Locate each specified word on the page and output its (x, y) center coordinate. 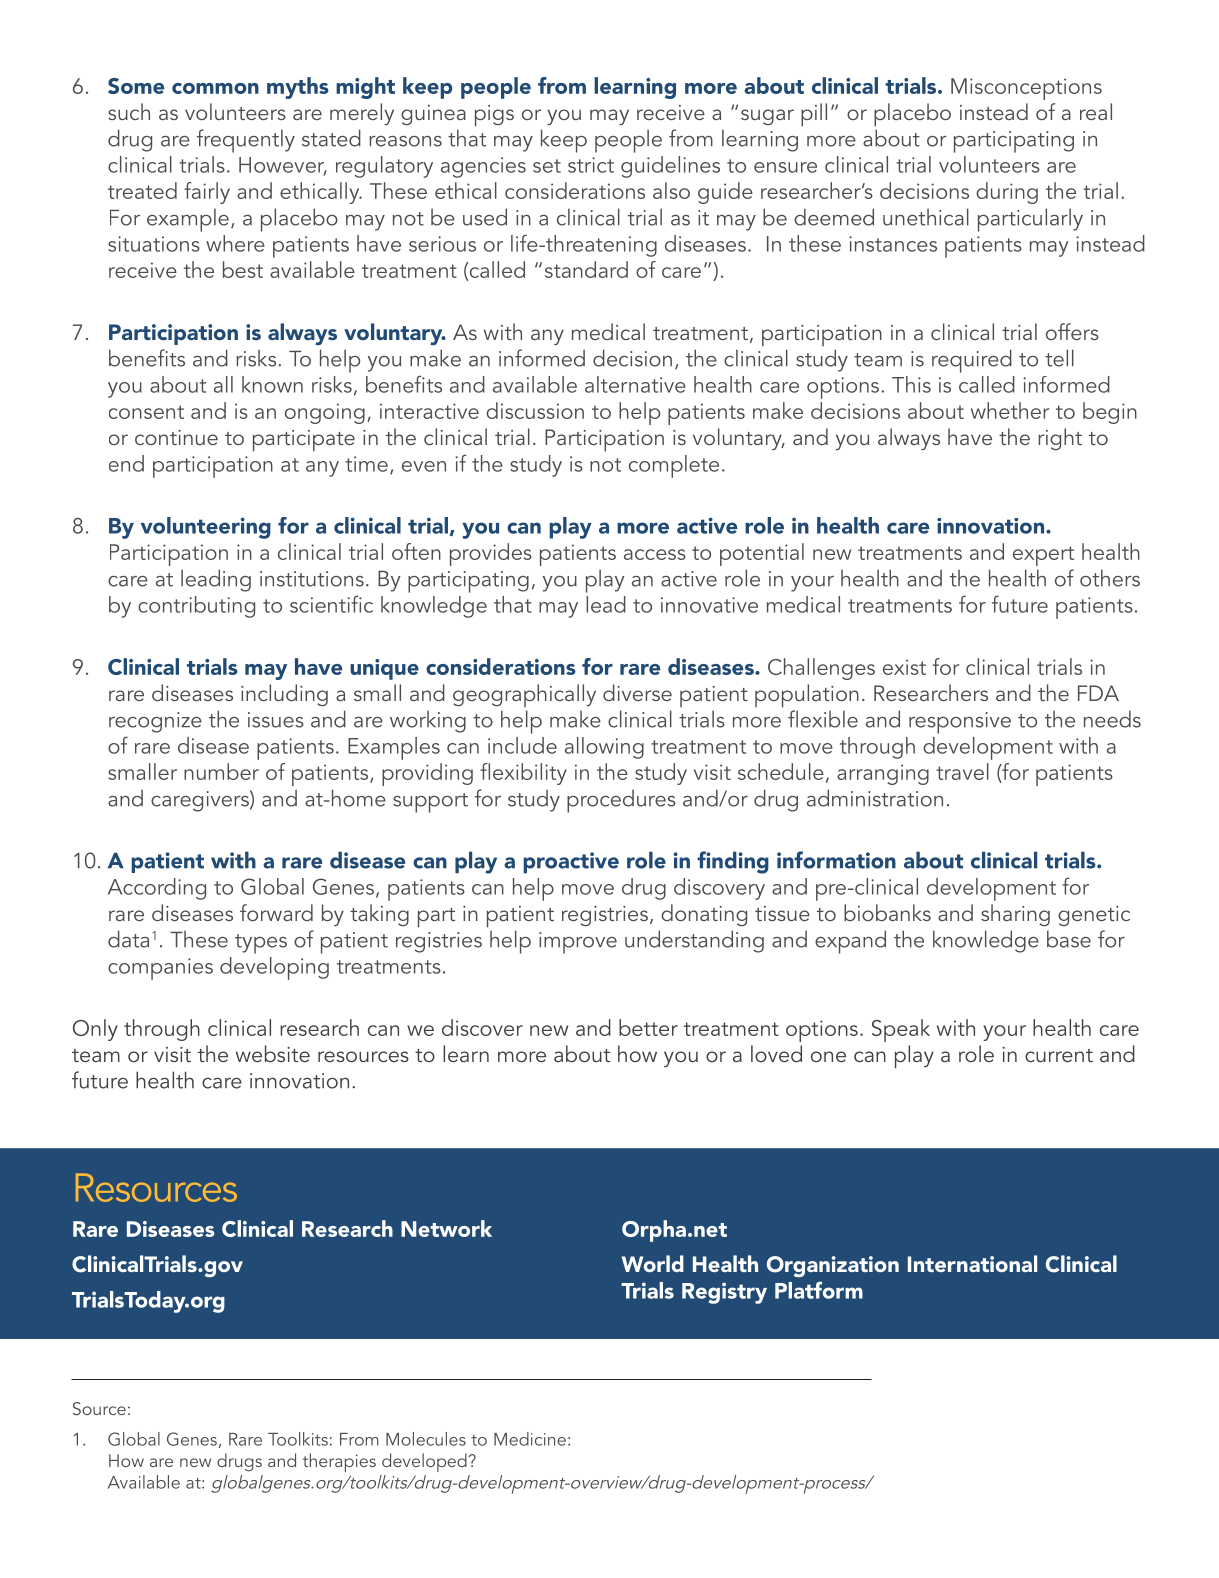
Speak (901, 1030)
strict (591, 165)
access (655, 554)
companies (160, 969)
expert (1043, 556)
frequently (246, 141)
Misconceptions (1026, 89)
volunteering (206, 528)
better (648, 1027)
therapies (339, 1462)
